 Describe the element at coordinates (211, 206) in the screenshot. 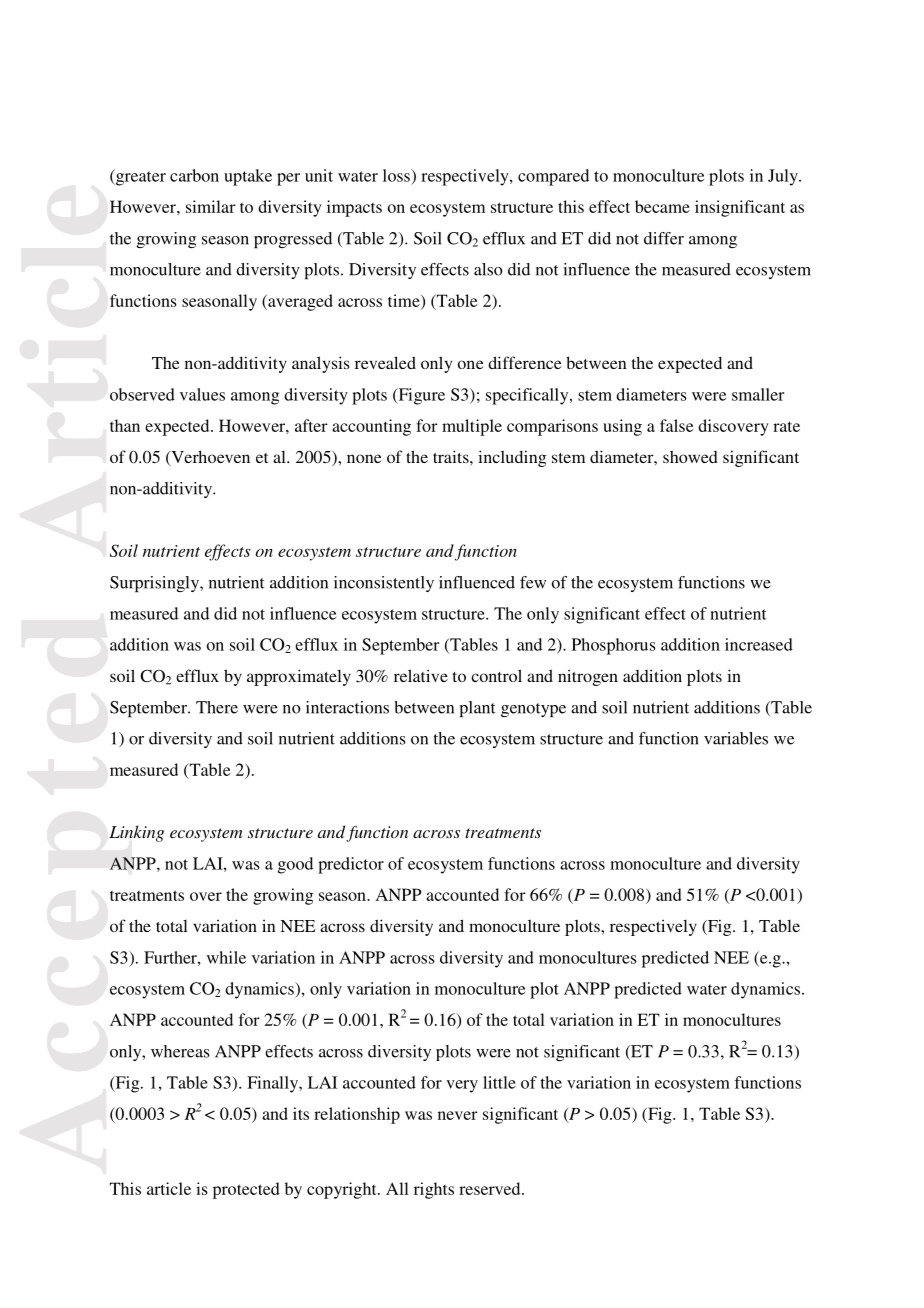

I see `similar` at that location.
